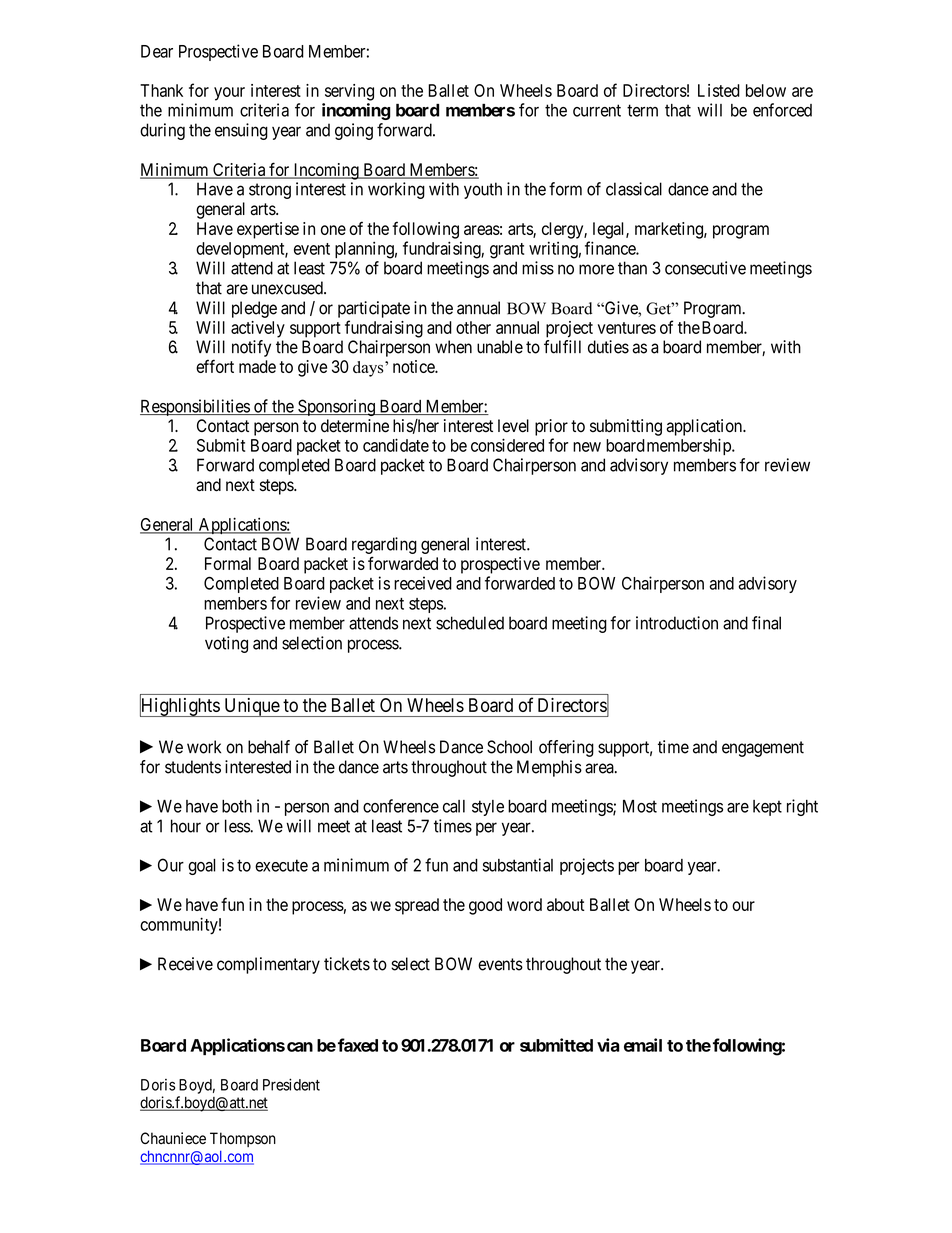 The width and height of the document is (952, 1233). Describe the element at coordinates (513, 426) in the document. I see `level` at that location.
